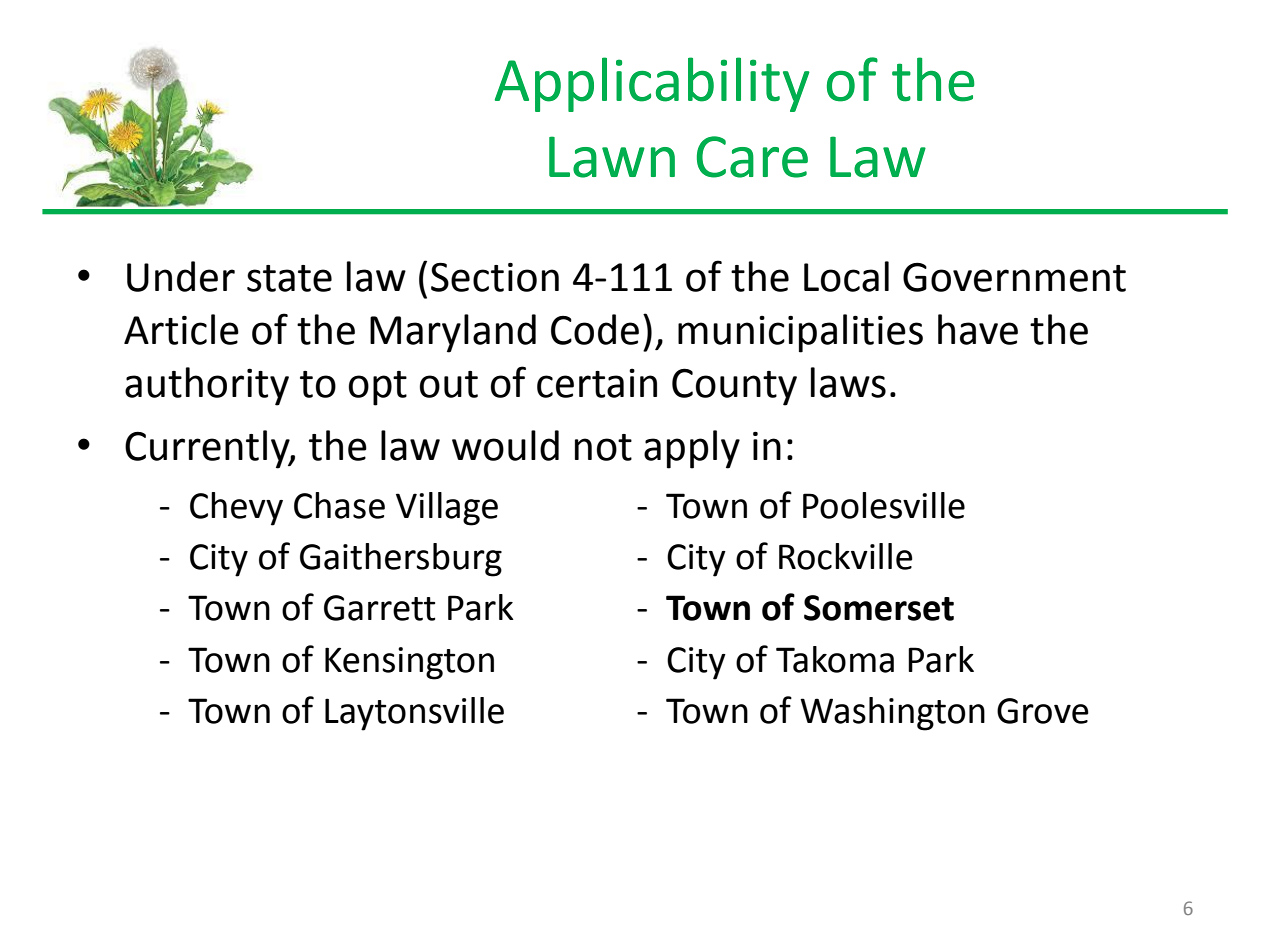 The width and height of the screenshot is (1270, 952). What do you see at coordinates (289, 278) in the screenshot?
I see `state` at bounding box center [289, 278].
